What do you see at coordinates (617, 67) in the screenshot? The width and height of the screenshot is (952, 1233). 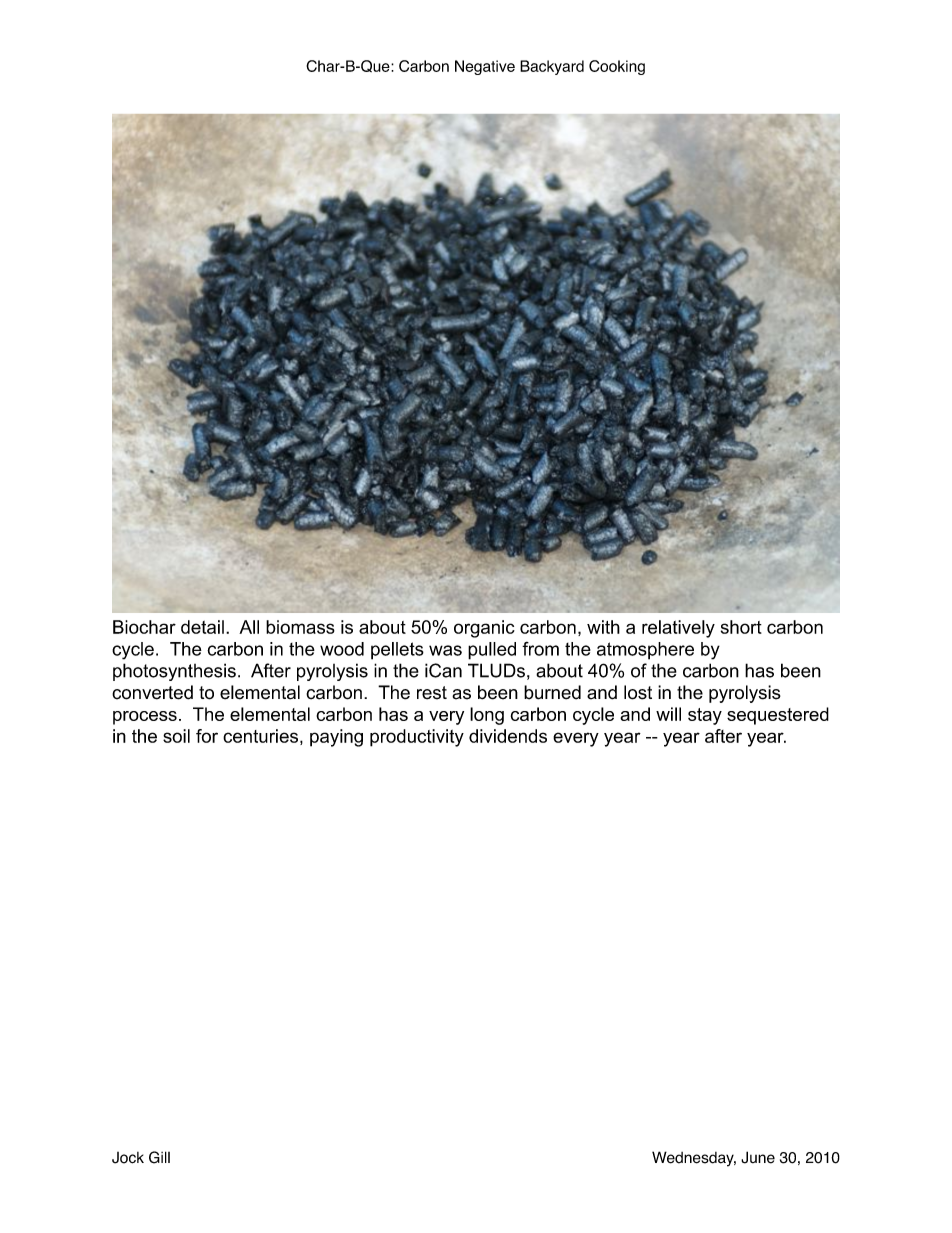 I see `Cooking` at bounding box center [617, 67].
